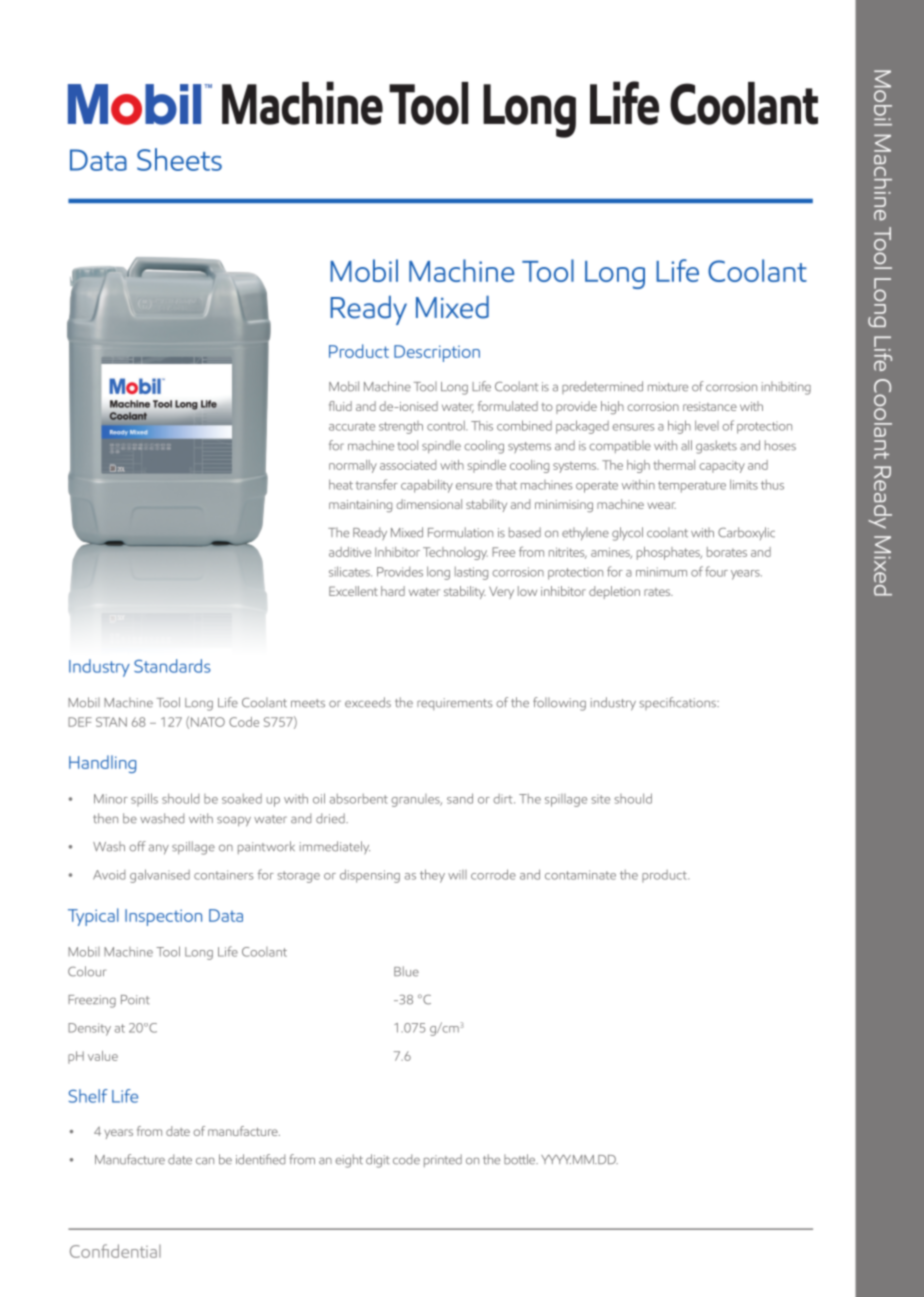  Describe the element at coordinates (179, 159) in the screenshot. I see `Sheets` at that location.
